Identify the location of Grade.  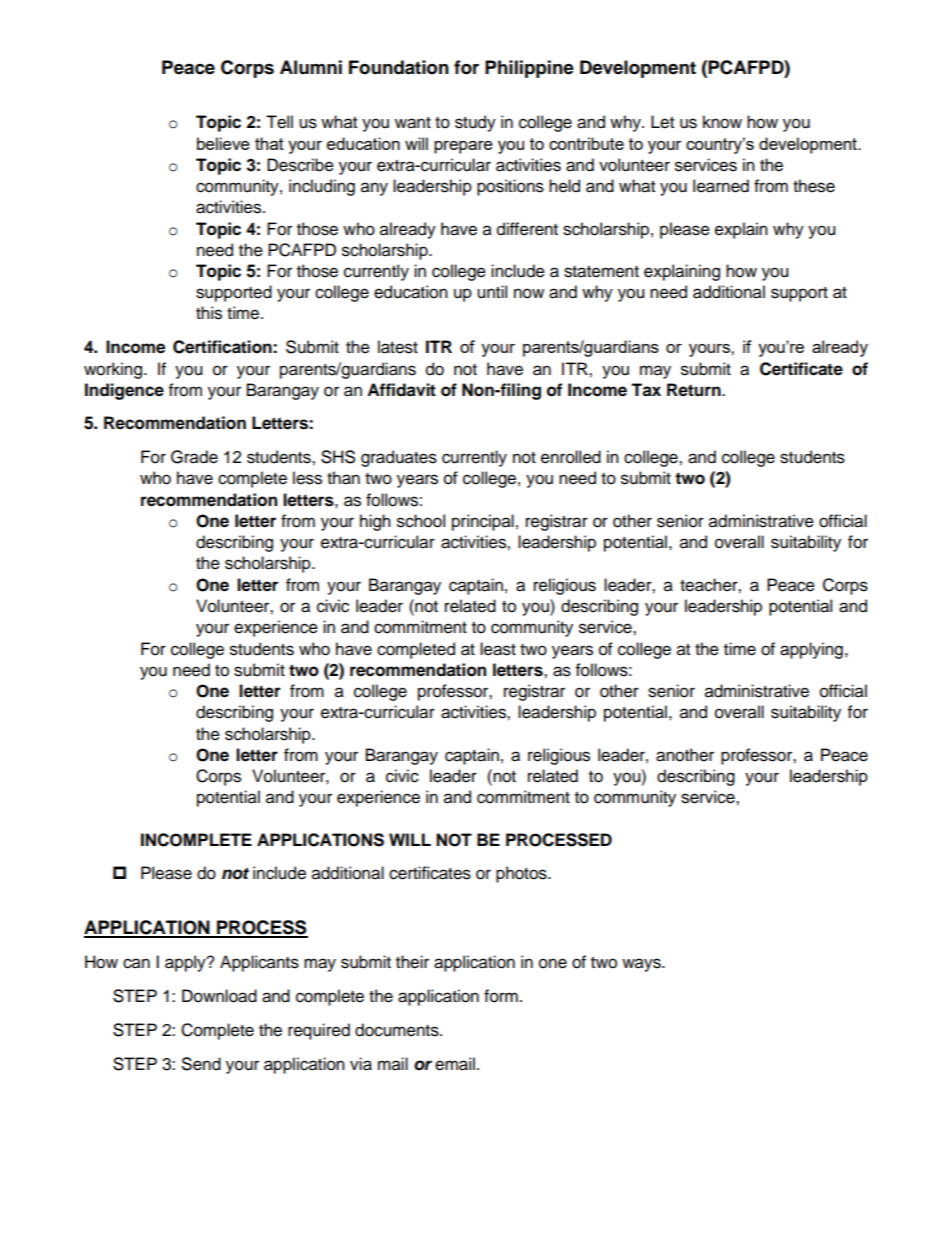
(194, 457).
